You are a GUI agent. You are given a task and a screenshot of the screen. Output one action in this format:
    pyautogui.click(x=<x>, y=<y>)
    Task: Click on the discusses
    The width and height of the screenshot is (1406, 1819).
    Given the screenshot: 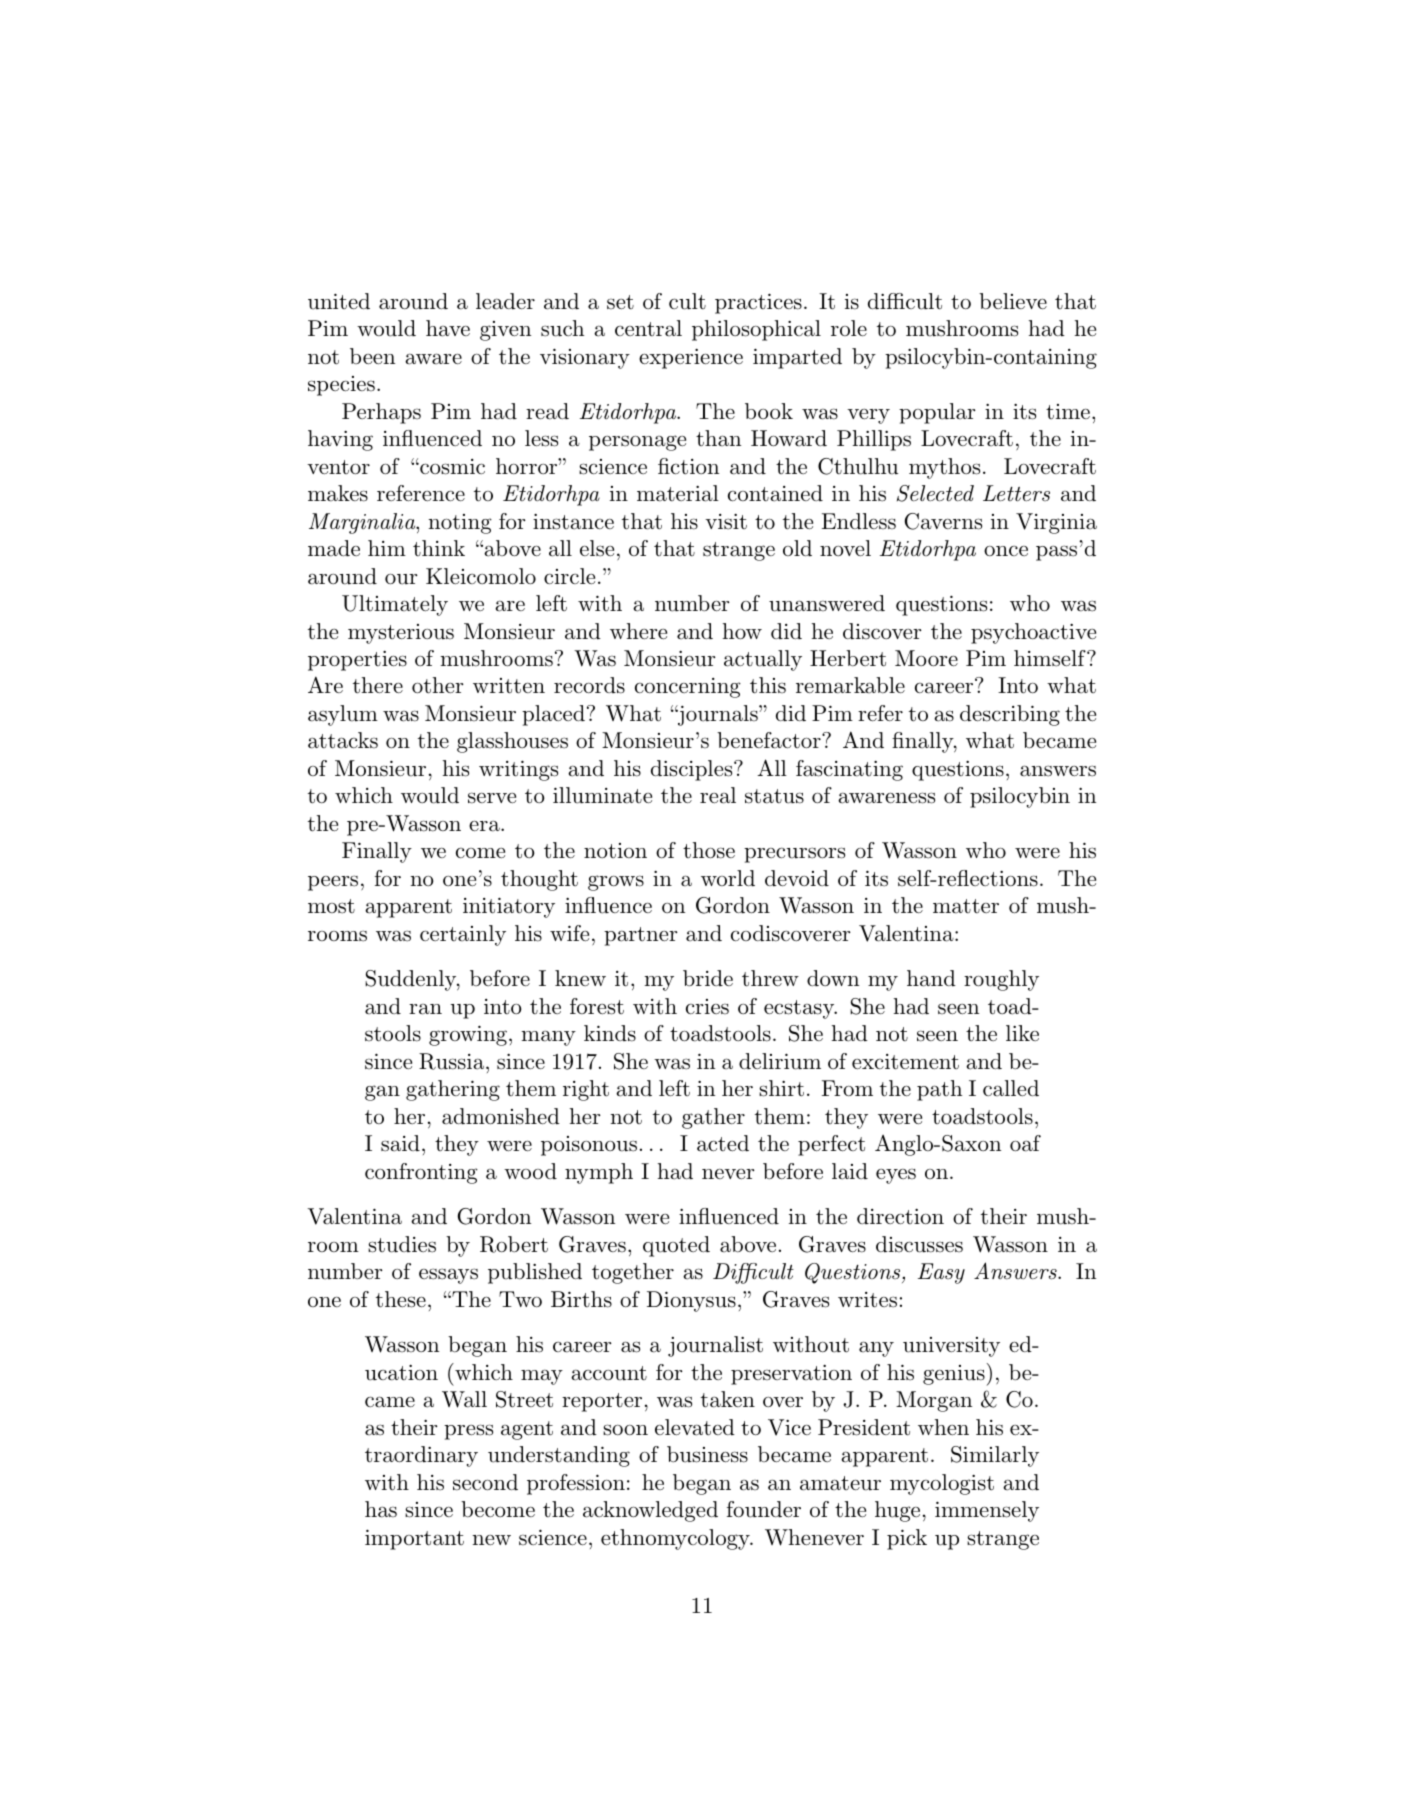 What is the action you would take?
    pyautogui.click(x=919, y=1244)
